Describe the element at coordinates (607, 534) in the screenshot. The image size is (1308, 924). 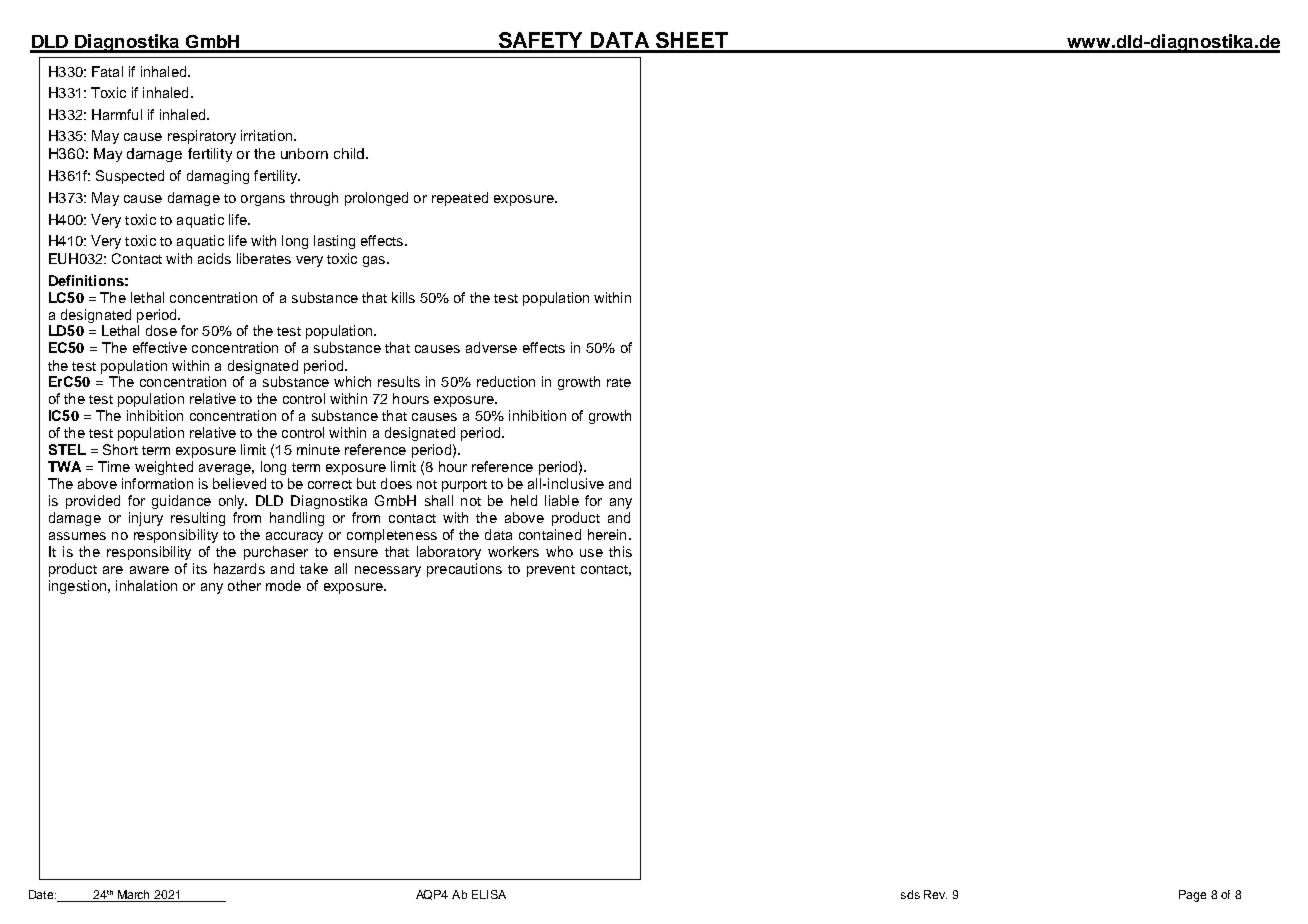
I see `herein` at that location.
